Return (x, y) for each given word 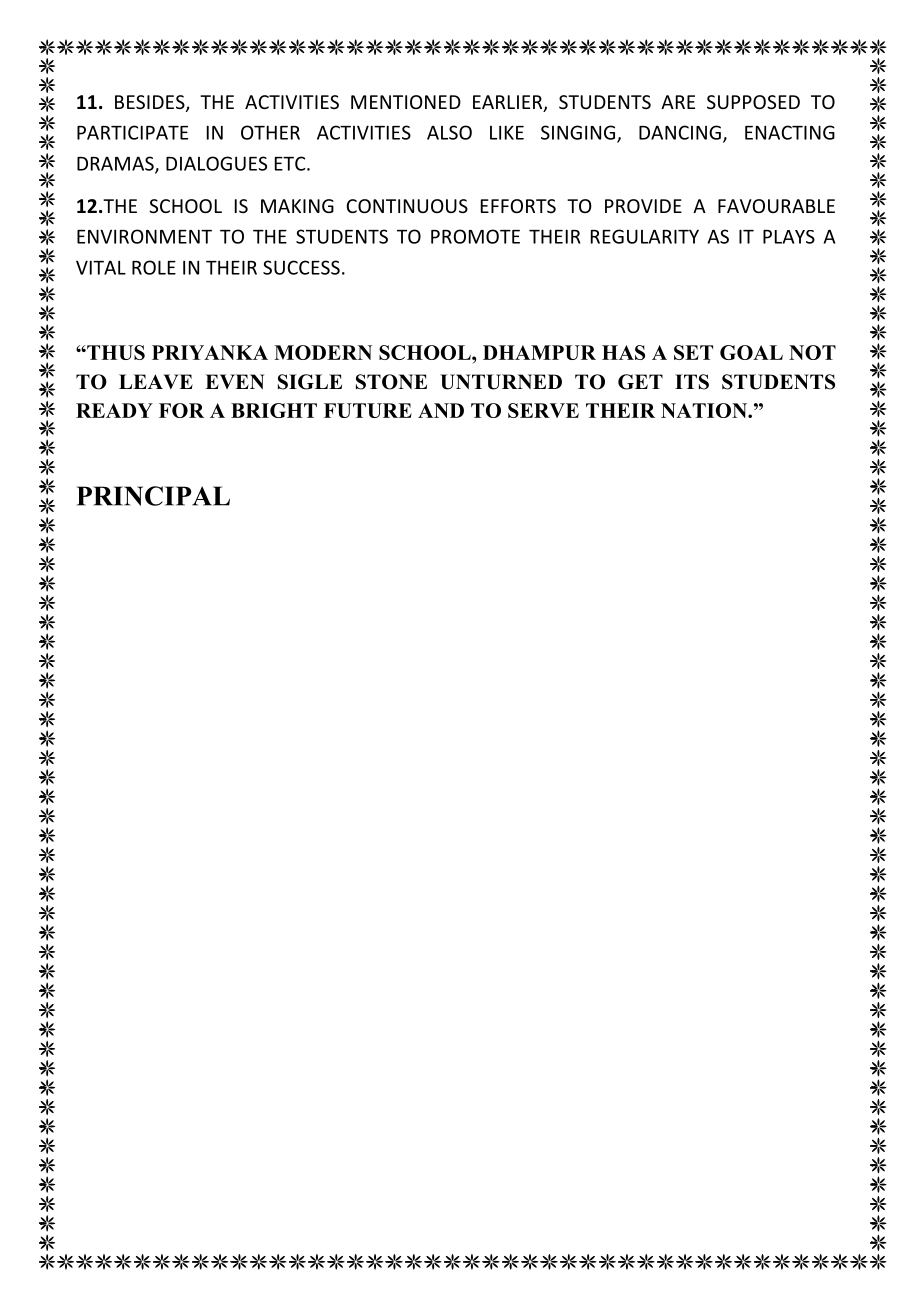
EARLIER (509, 103)
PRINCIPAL (153, 496)
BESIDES (151, 103)
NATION (705, 410)
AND (441, 410)
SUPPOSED (753, 102)
